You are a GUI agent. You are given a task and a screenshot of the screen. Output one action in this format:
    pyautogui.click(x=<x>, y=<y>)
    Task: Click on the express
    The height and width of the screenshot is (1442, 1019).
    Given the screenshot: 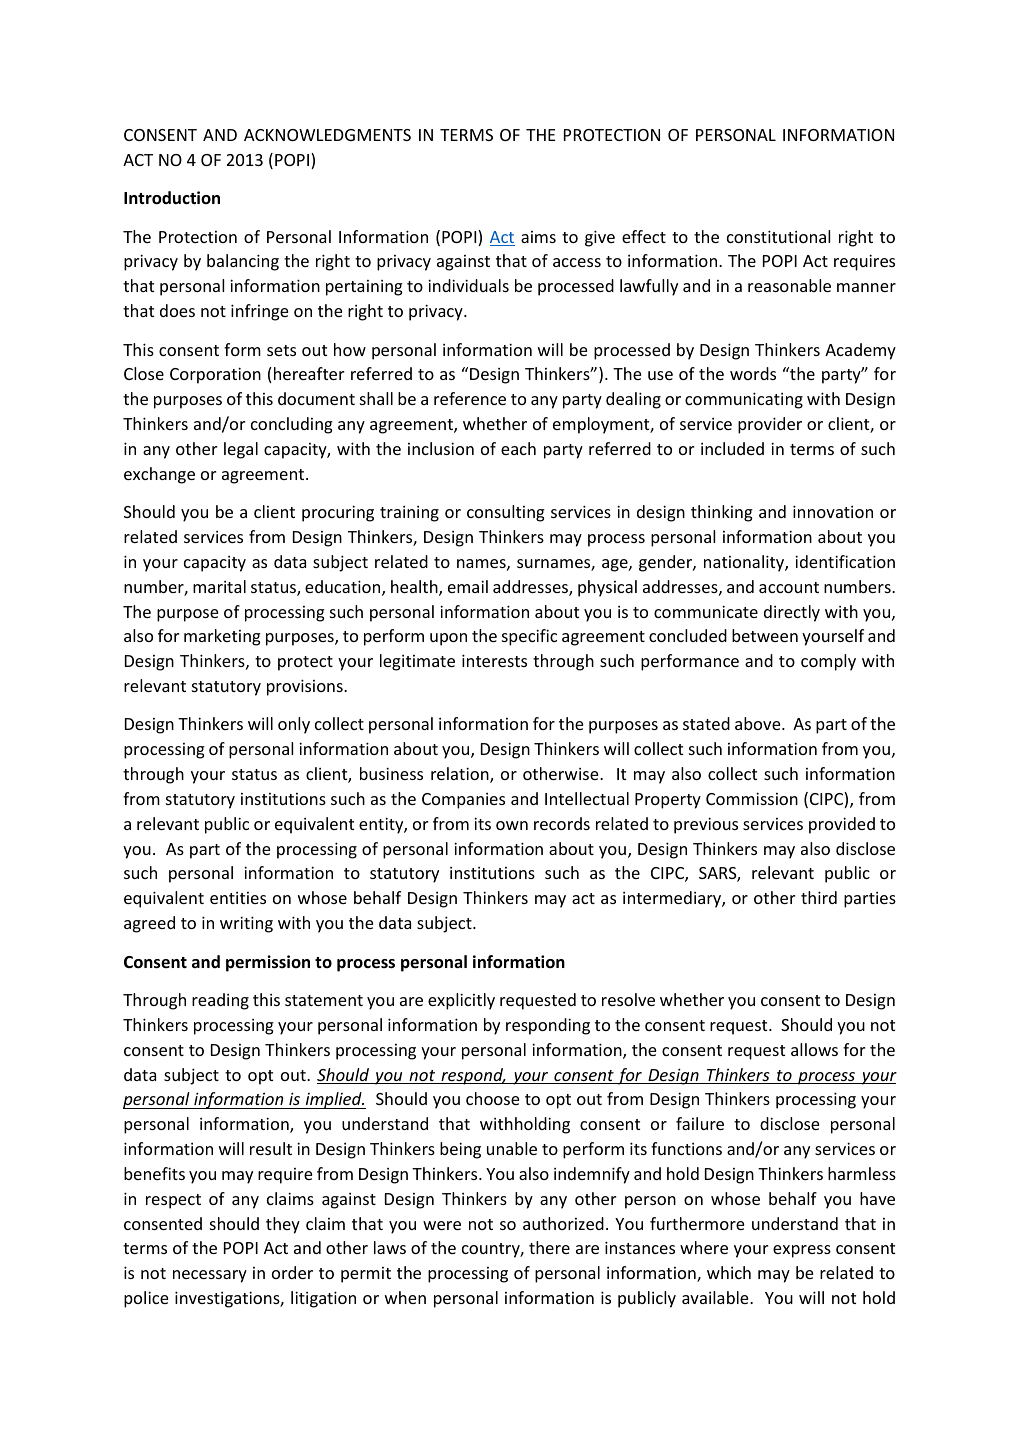 What is the action you would take?
    pyautogui.click(x=802, y=1251)
